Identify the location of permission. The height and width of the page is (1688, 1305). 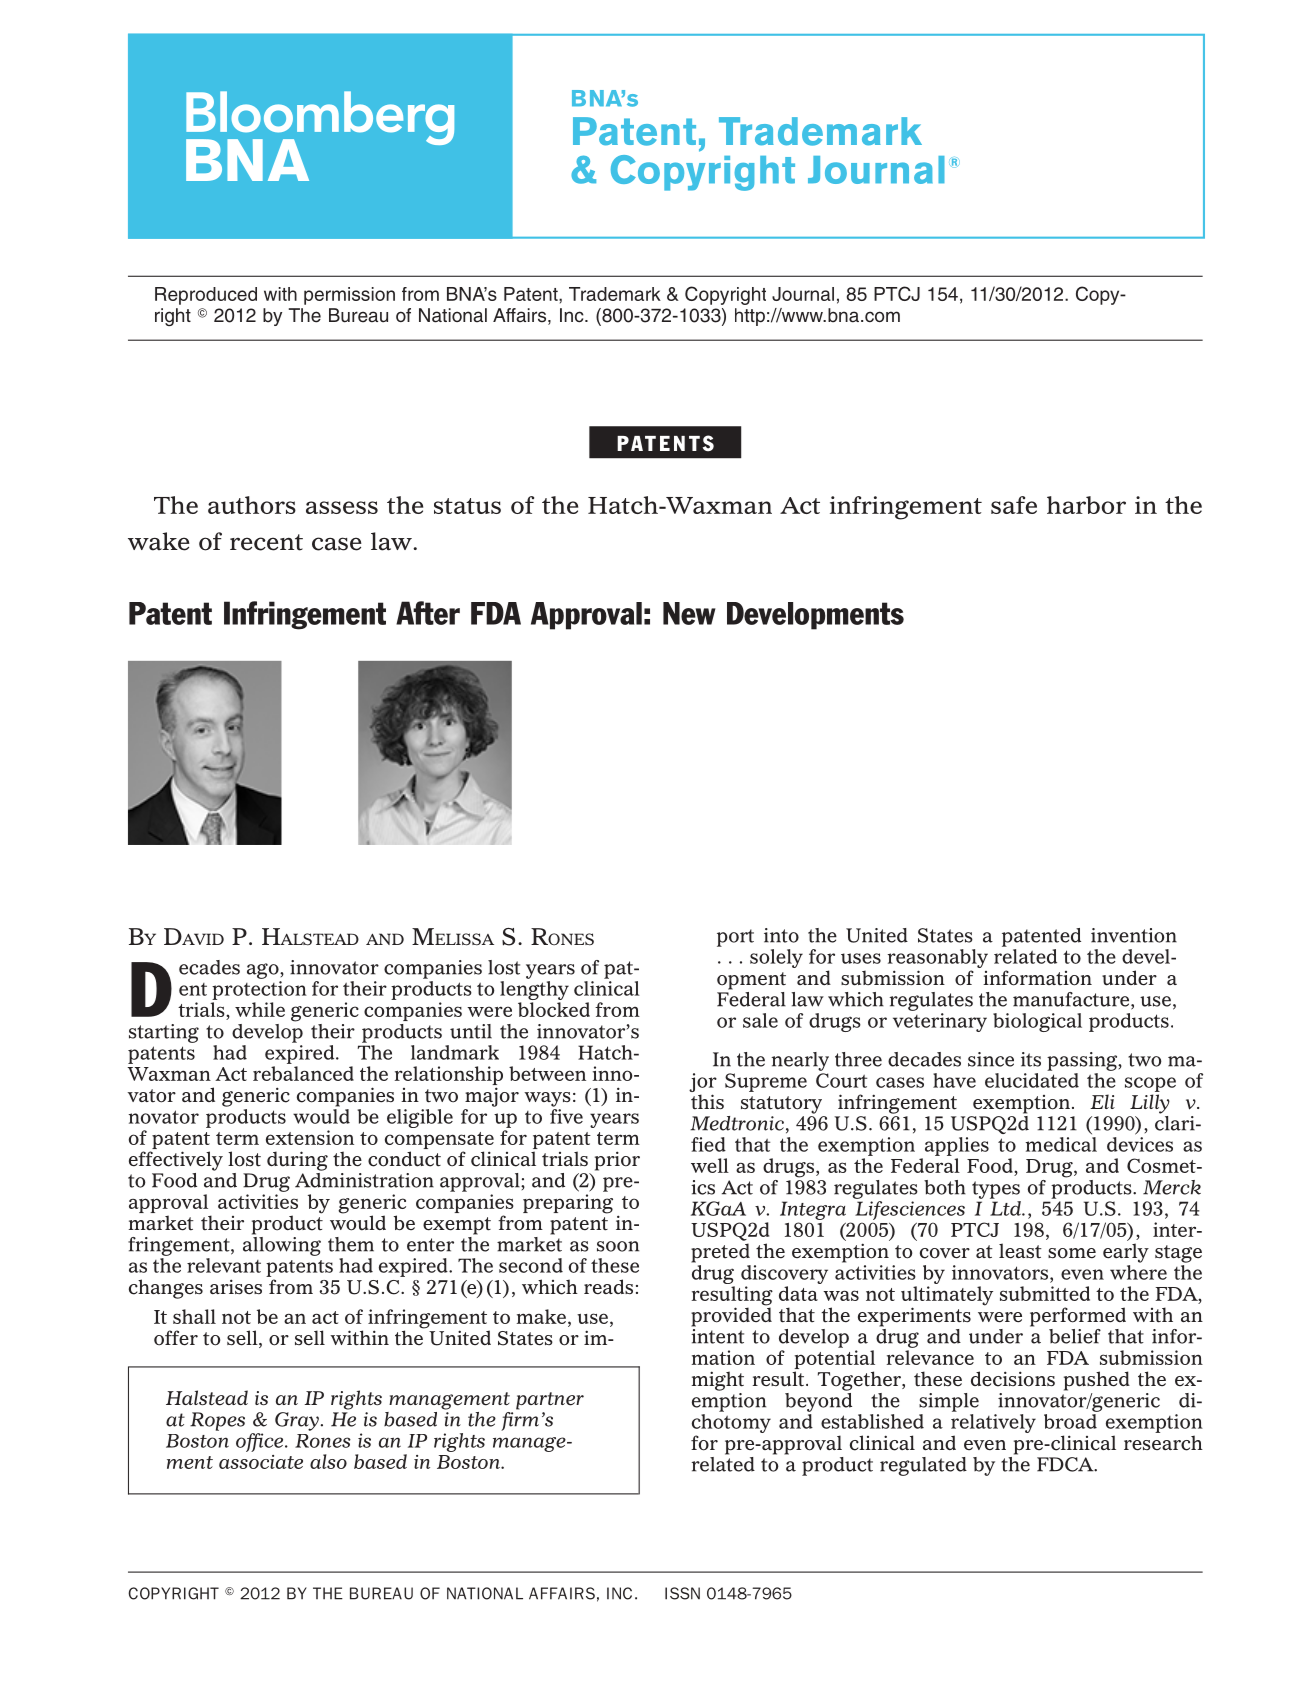
(349, 296).
